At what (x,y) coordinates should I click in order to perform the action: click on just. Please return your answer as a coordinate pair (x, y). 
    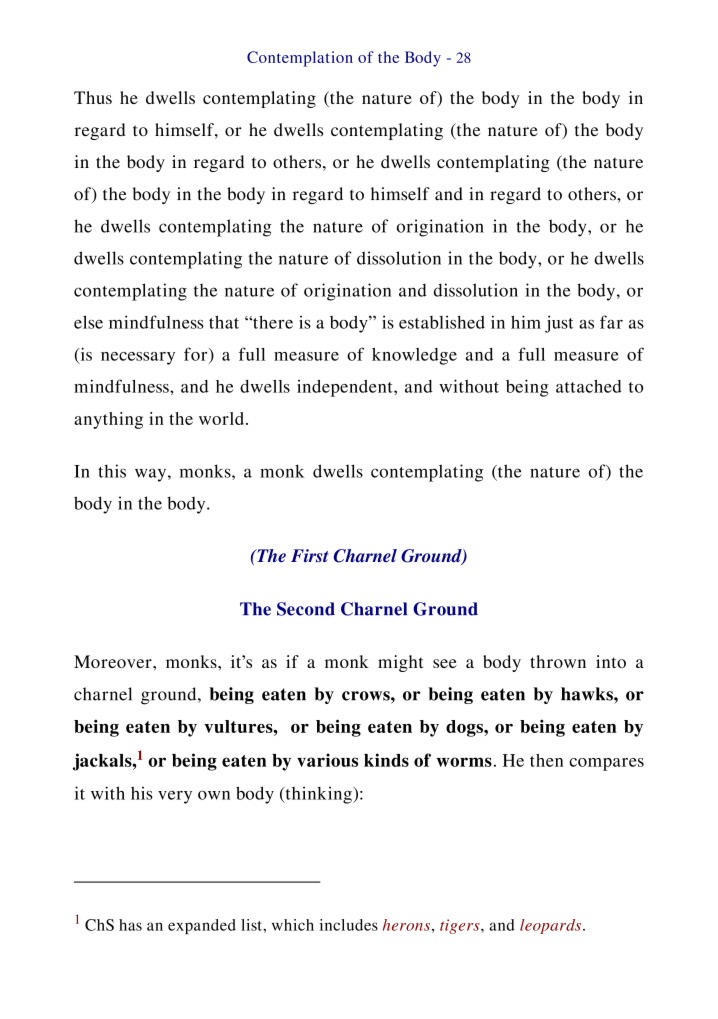
    Looking at the image, I should click on (559, 324).
